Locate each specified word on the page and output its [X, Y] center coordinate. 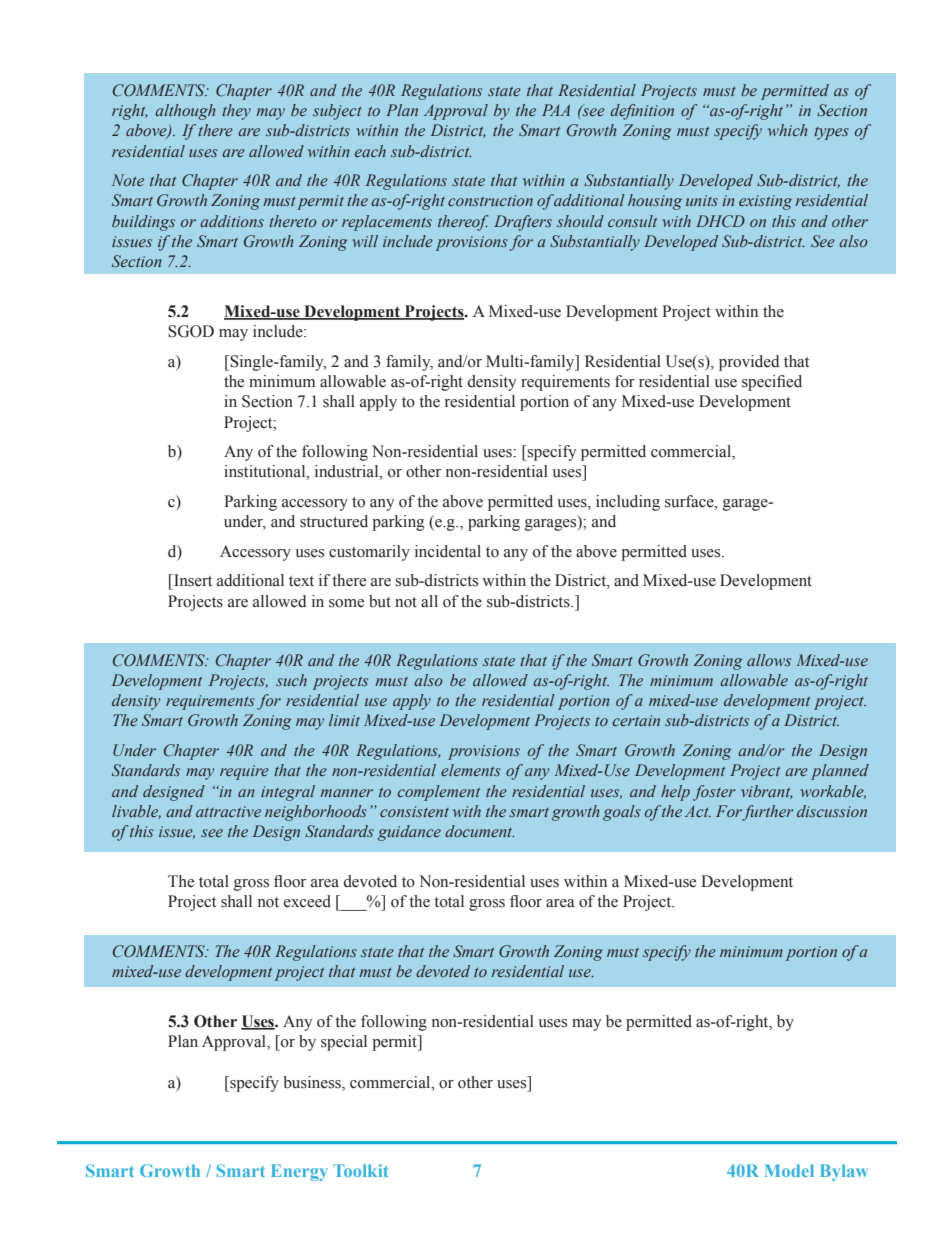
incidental [448, 551]
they [236, 112]
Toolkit [360, 1170]
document [480, 831]
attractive [228, 811]
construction [490, 200]
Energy [299, 1172]
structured [334, 521]
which [788, 130]
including [628, 503]
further [767, 813]
